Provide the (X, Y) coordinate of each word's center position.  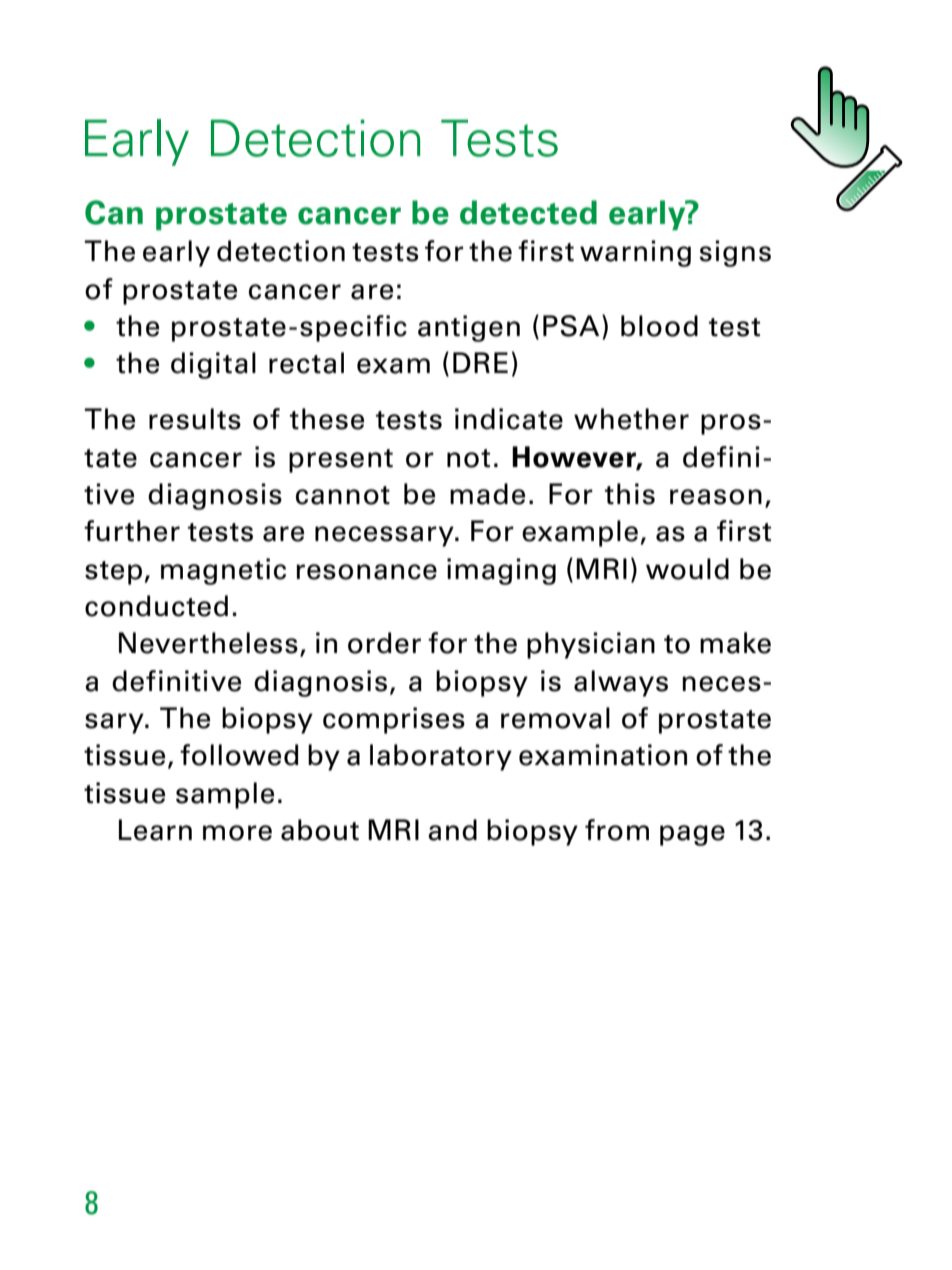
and (452, 830)
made (487, 494)
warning (635, 253)
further (132, 531)
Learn (155, 830)
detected (528, 212)
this (630, 494)
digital (213, 365)
